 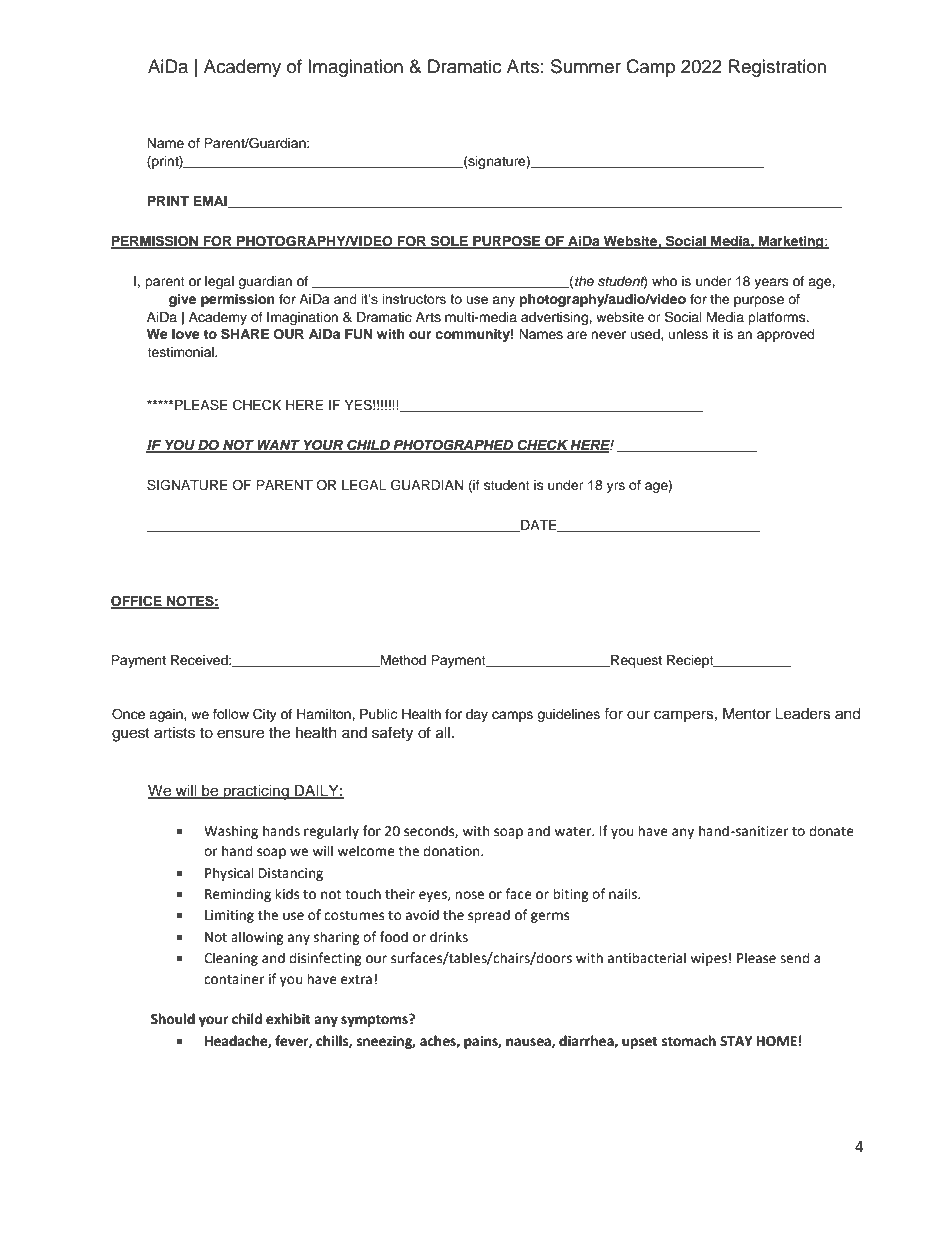 What do you see at coordinates (477, 715) in the screenshot?
I see `day` at bounding box center [477, 715].
